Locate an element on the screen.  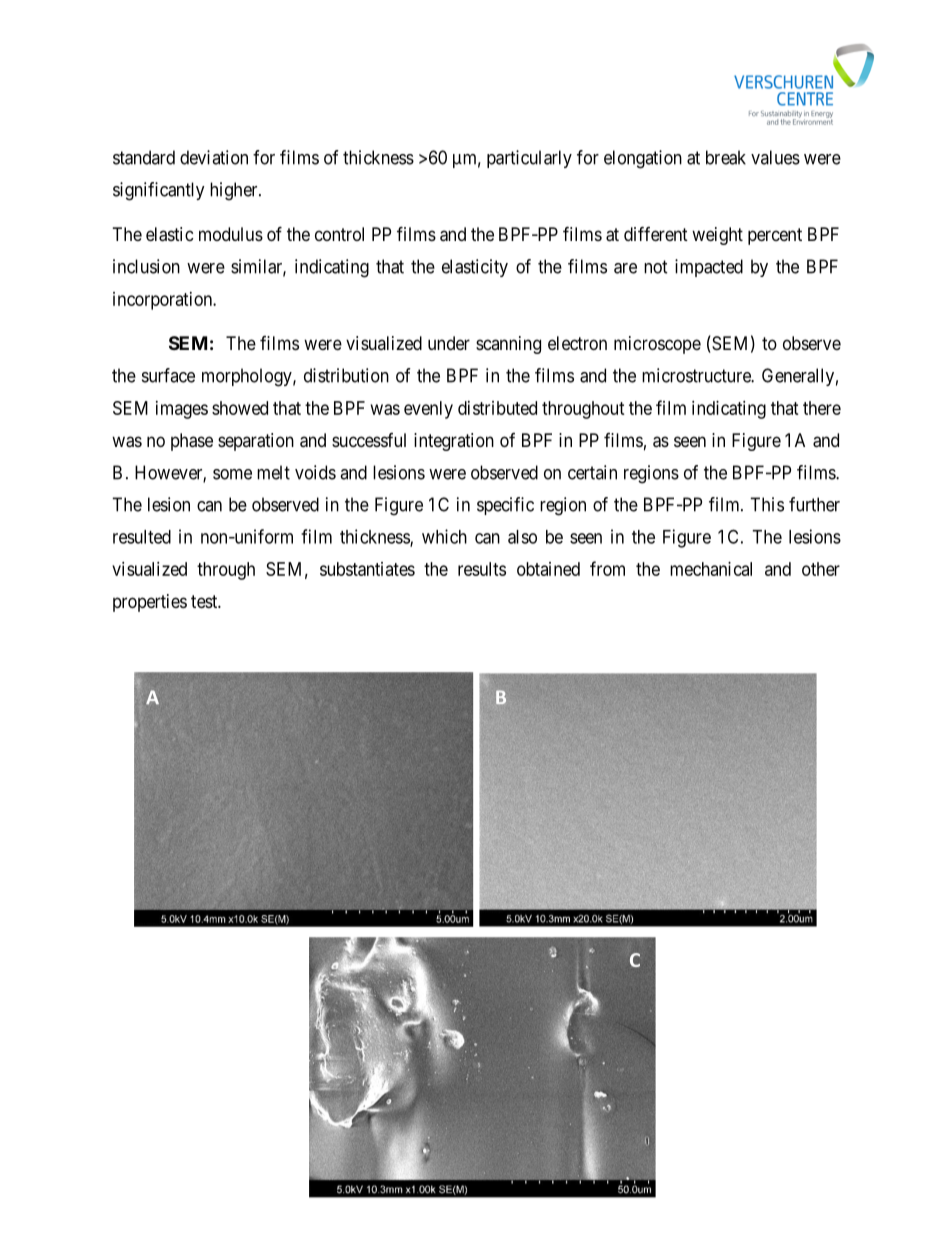
integration is located at coordinates (454, 442).
